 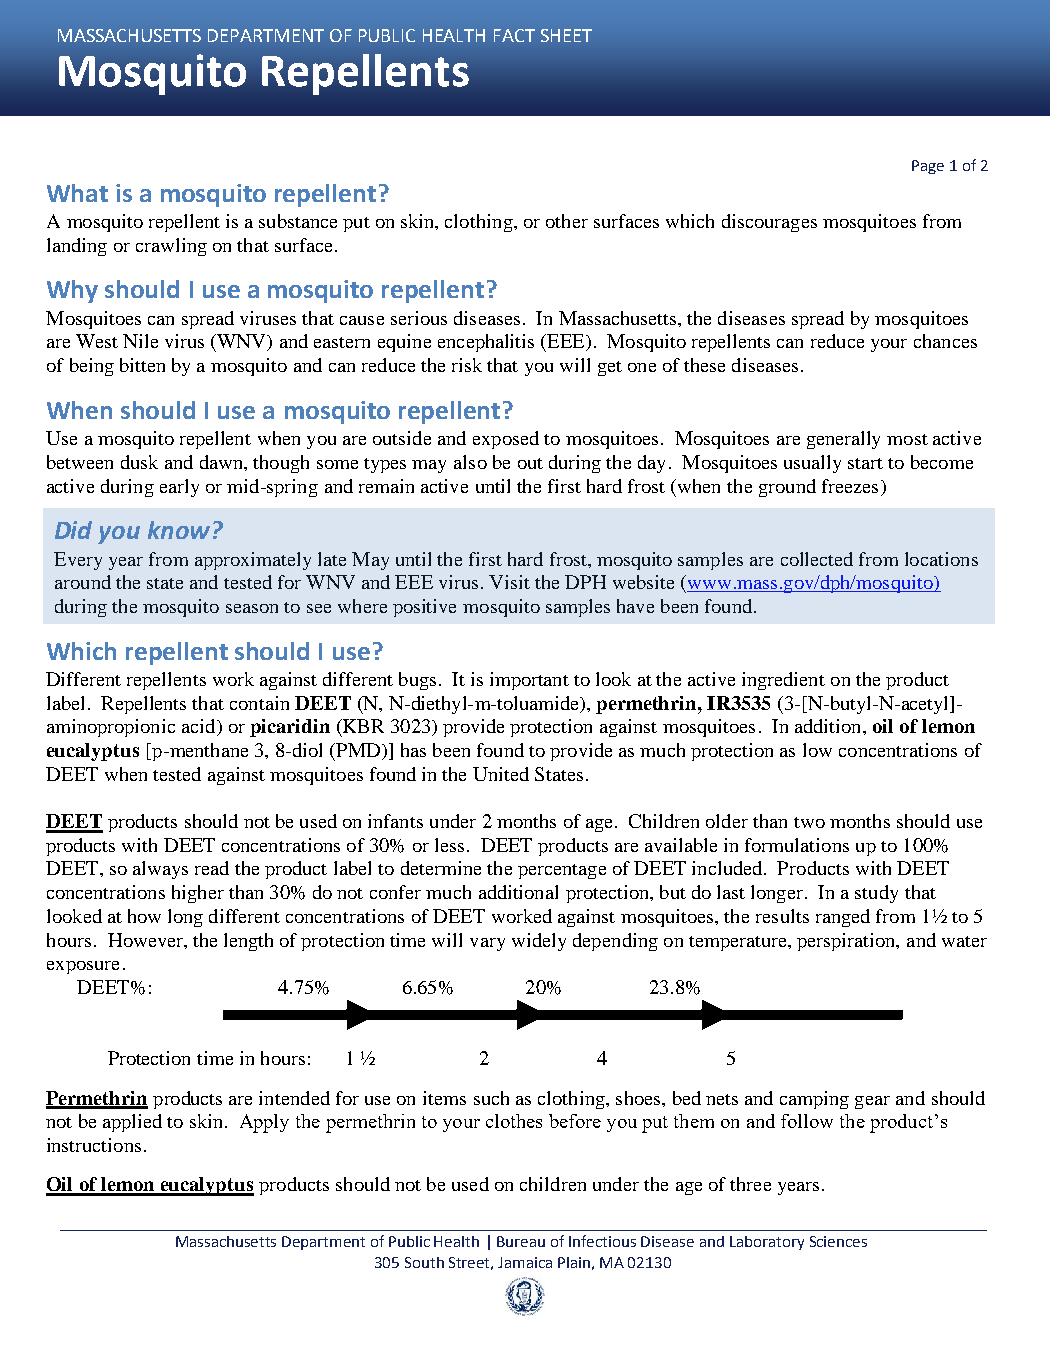 What do you see at coordinates (77, 193) in the screenshot?
I see `What` at bounding box center [77, 193].
